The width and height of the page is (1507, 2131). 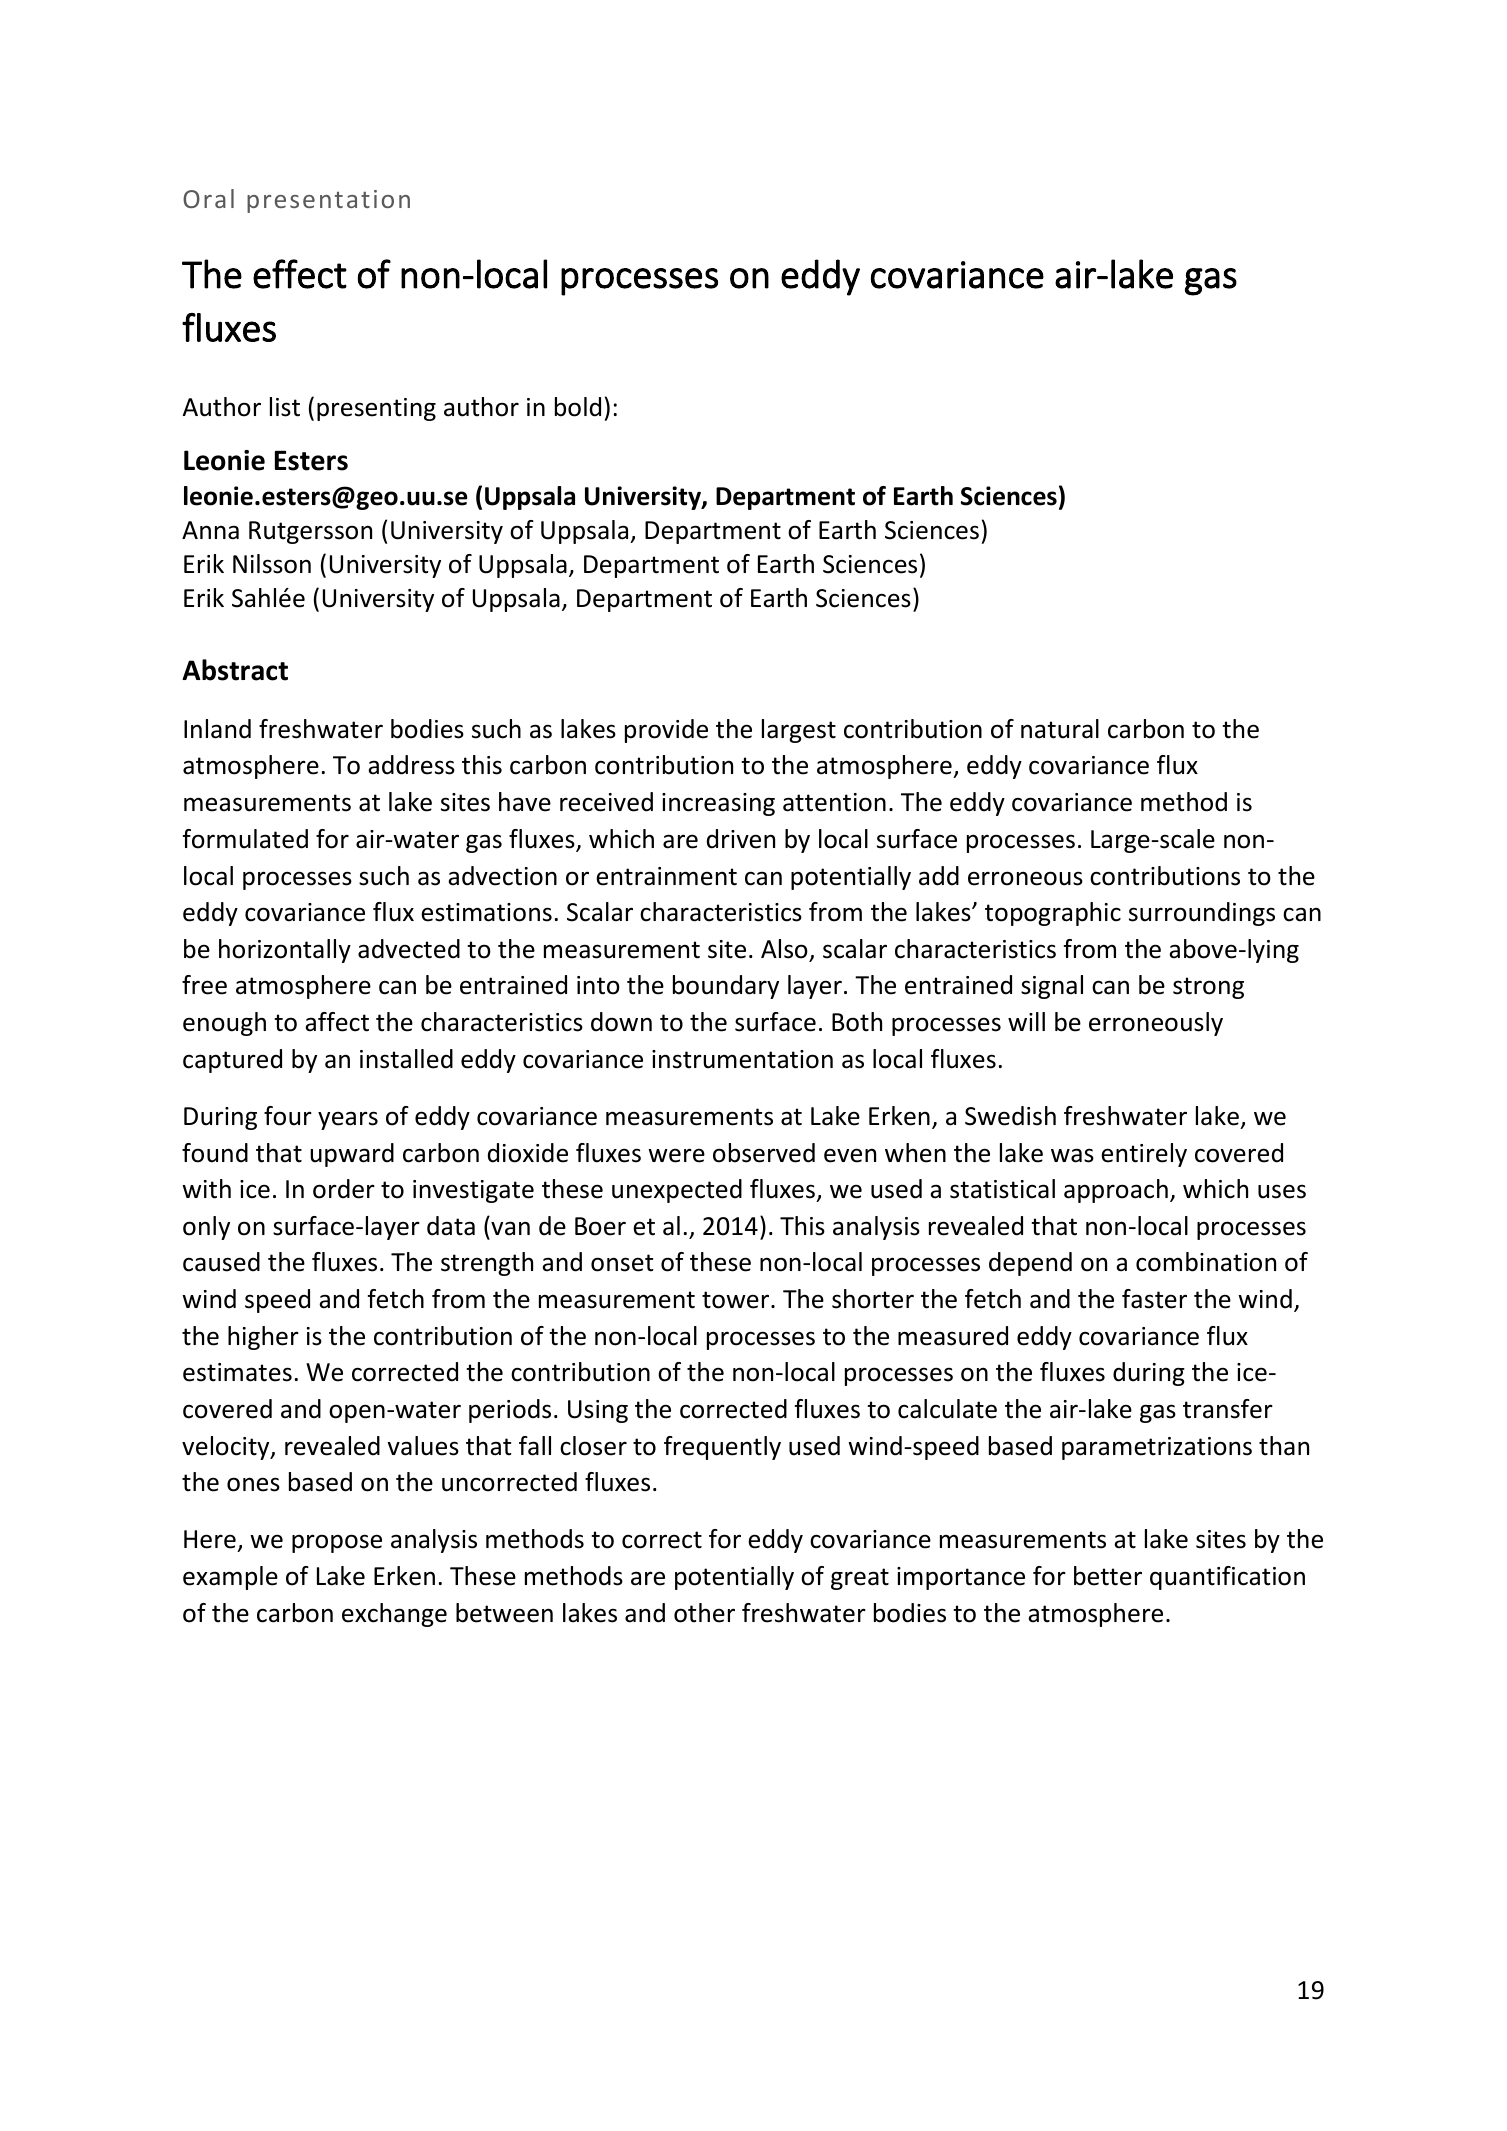 What do you see at coordinates (328, 201) in the page?
I see `presentation` at bounding box center [328, 201].
